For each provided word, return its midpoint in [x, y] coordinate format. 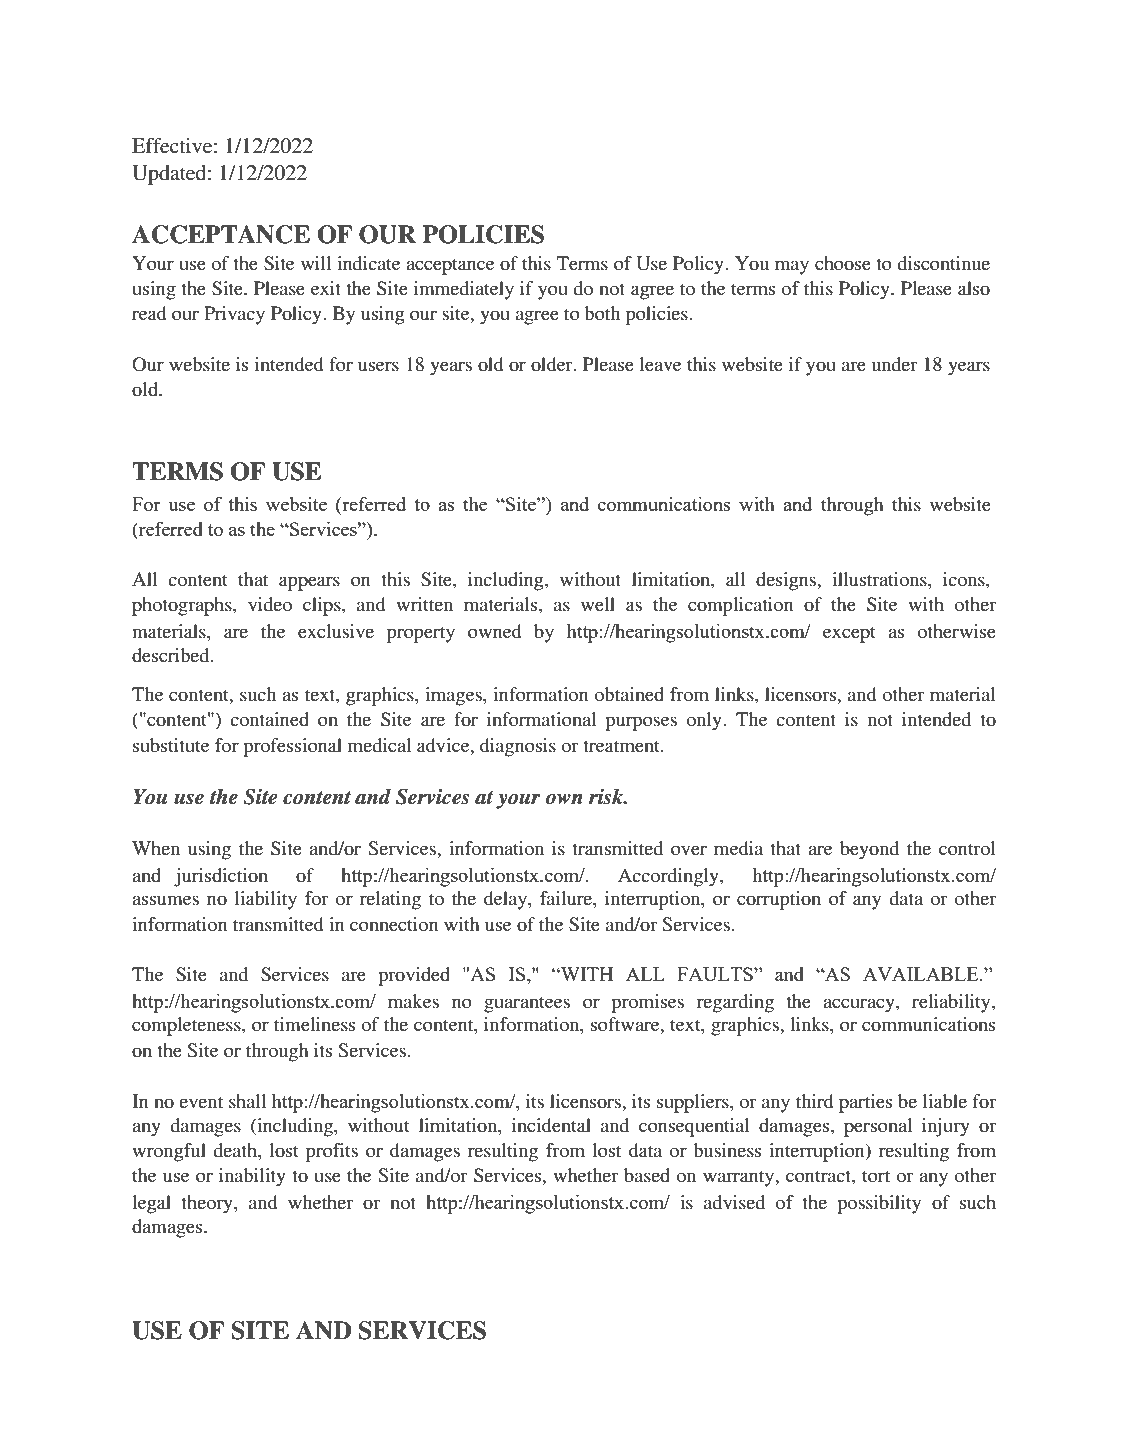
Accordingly [669, 877]
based [647, 1175]
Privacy [234, 315]
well [598, 604]
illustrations [880, 579]
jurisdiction [221, 877]
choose [843, 263]
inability [252, 1177]
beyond [869, 850]
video [270, 604]
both [602, 313]
